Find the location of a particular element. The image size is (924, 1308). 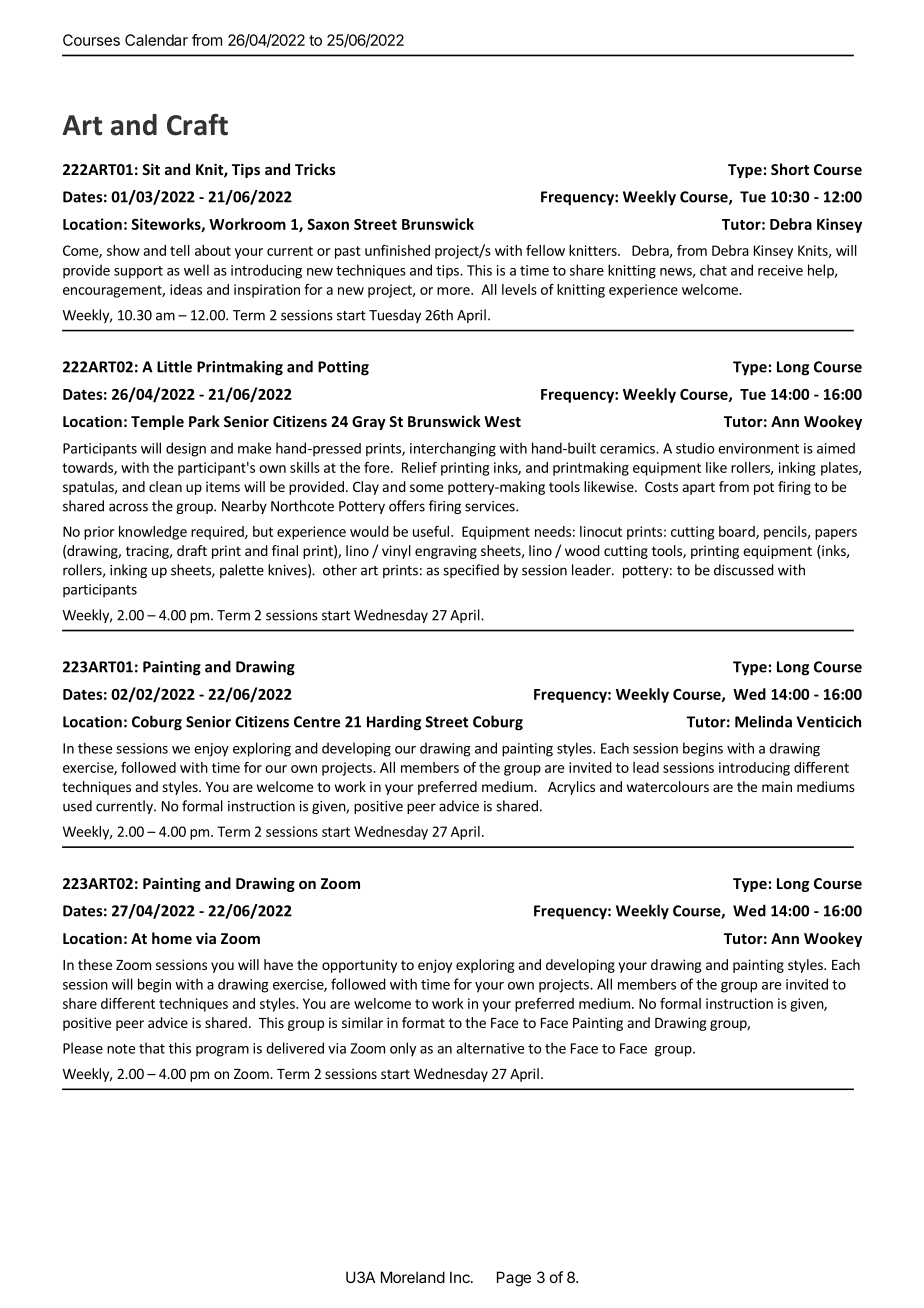

Melinda is located at coordinates (763, 721).
